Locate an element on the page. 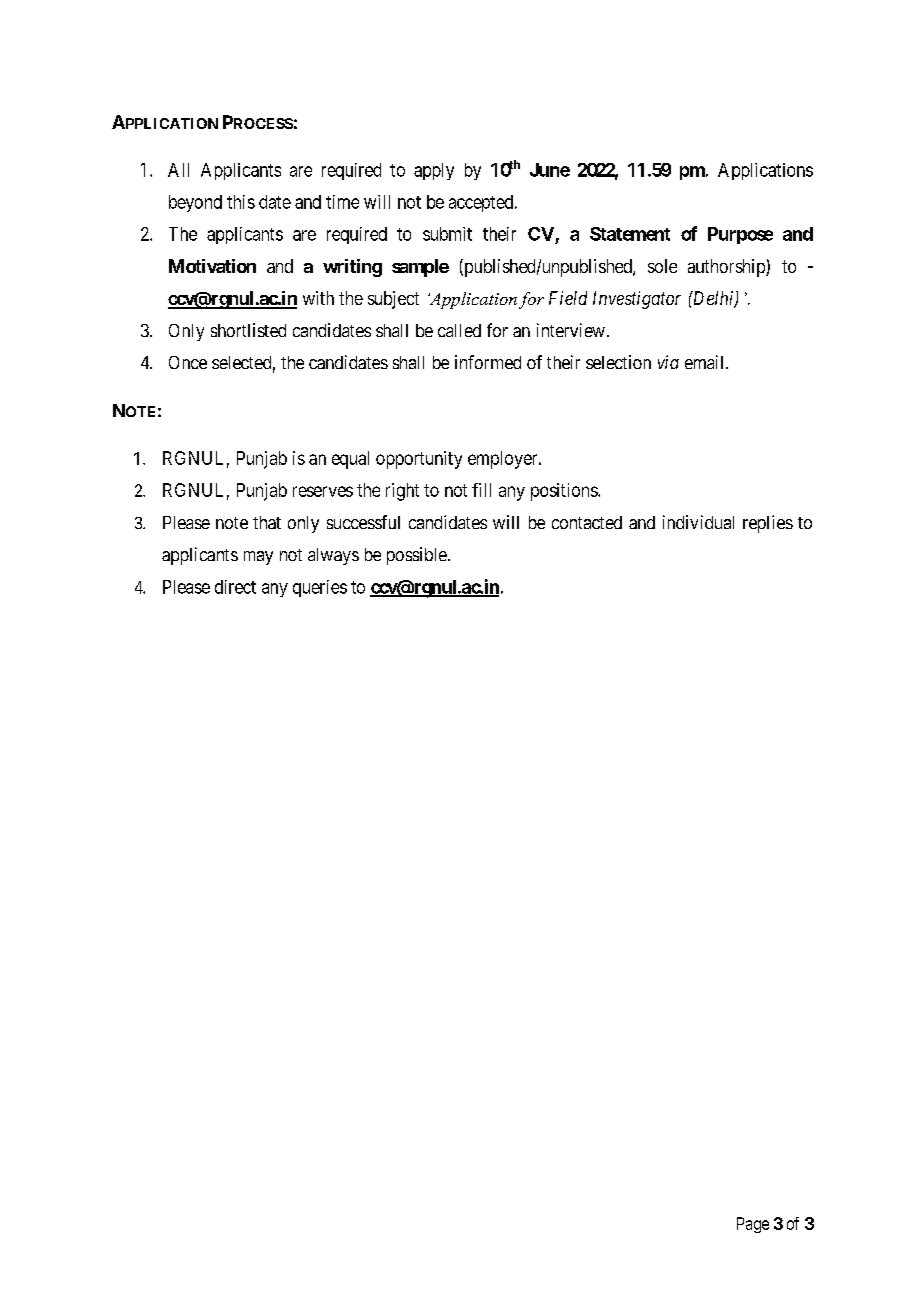 This image has width=924, height=1308. Page is located at coordinates (753, 1225).
